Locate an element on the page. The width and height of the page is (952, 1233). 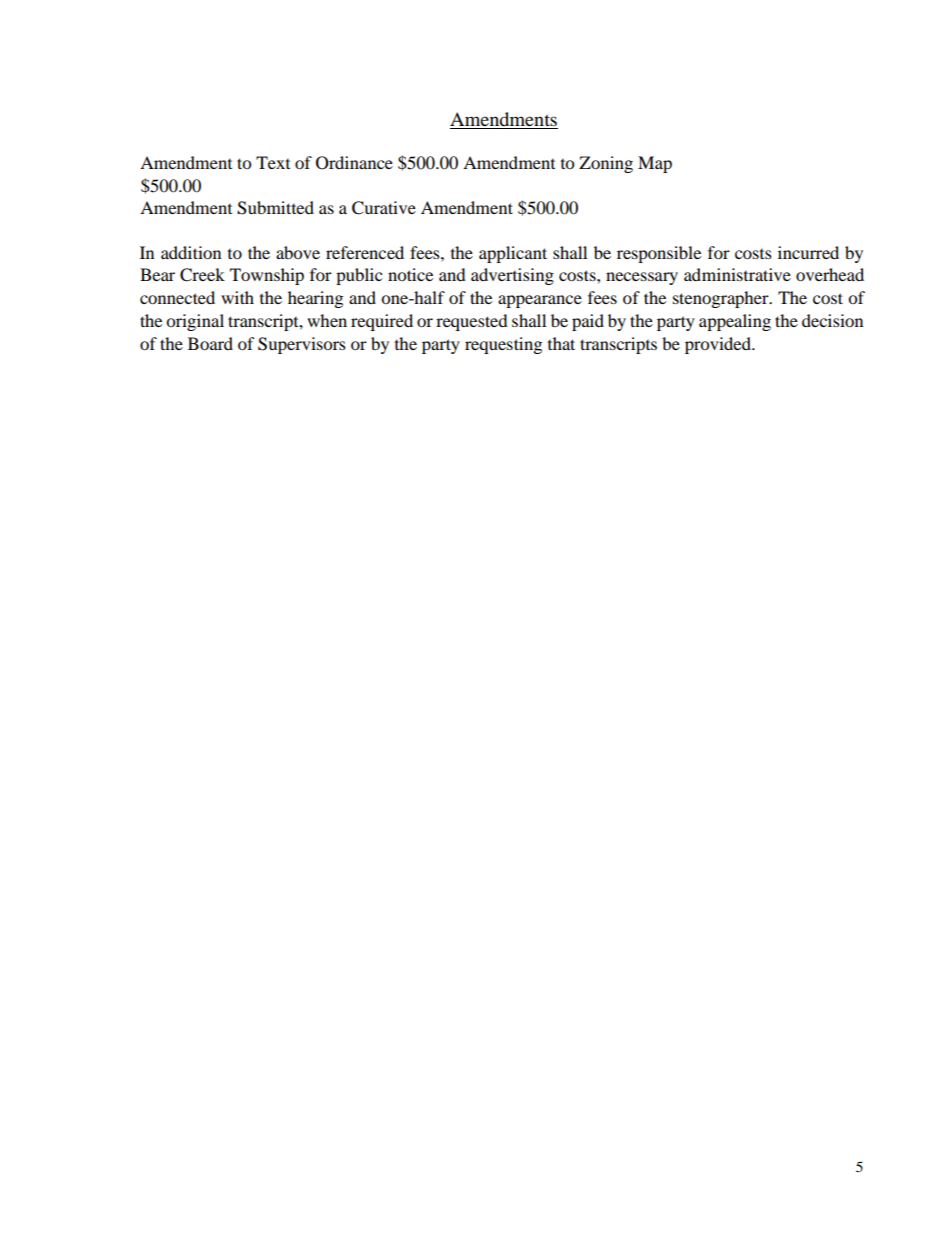
Board is located at coordinates (210, 343).
